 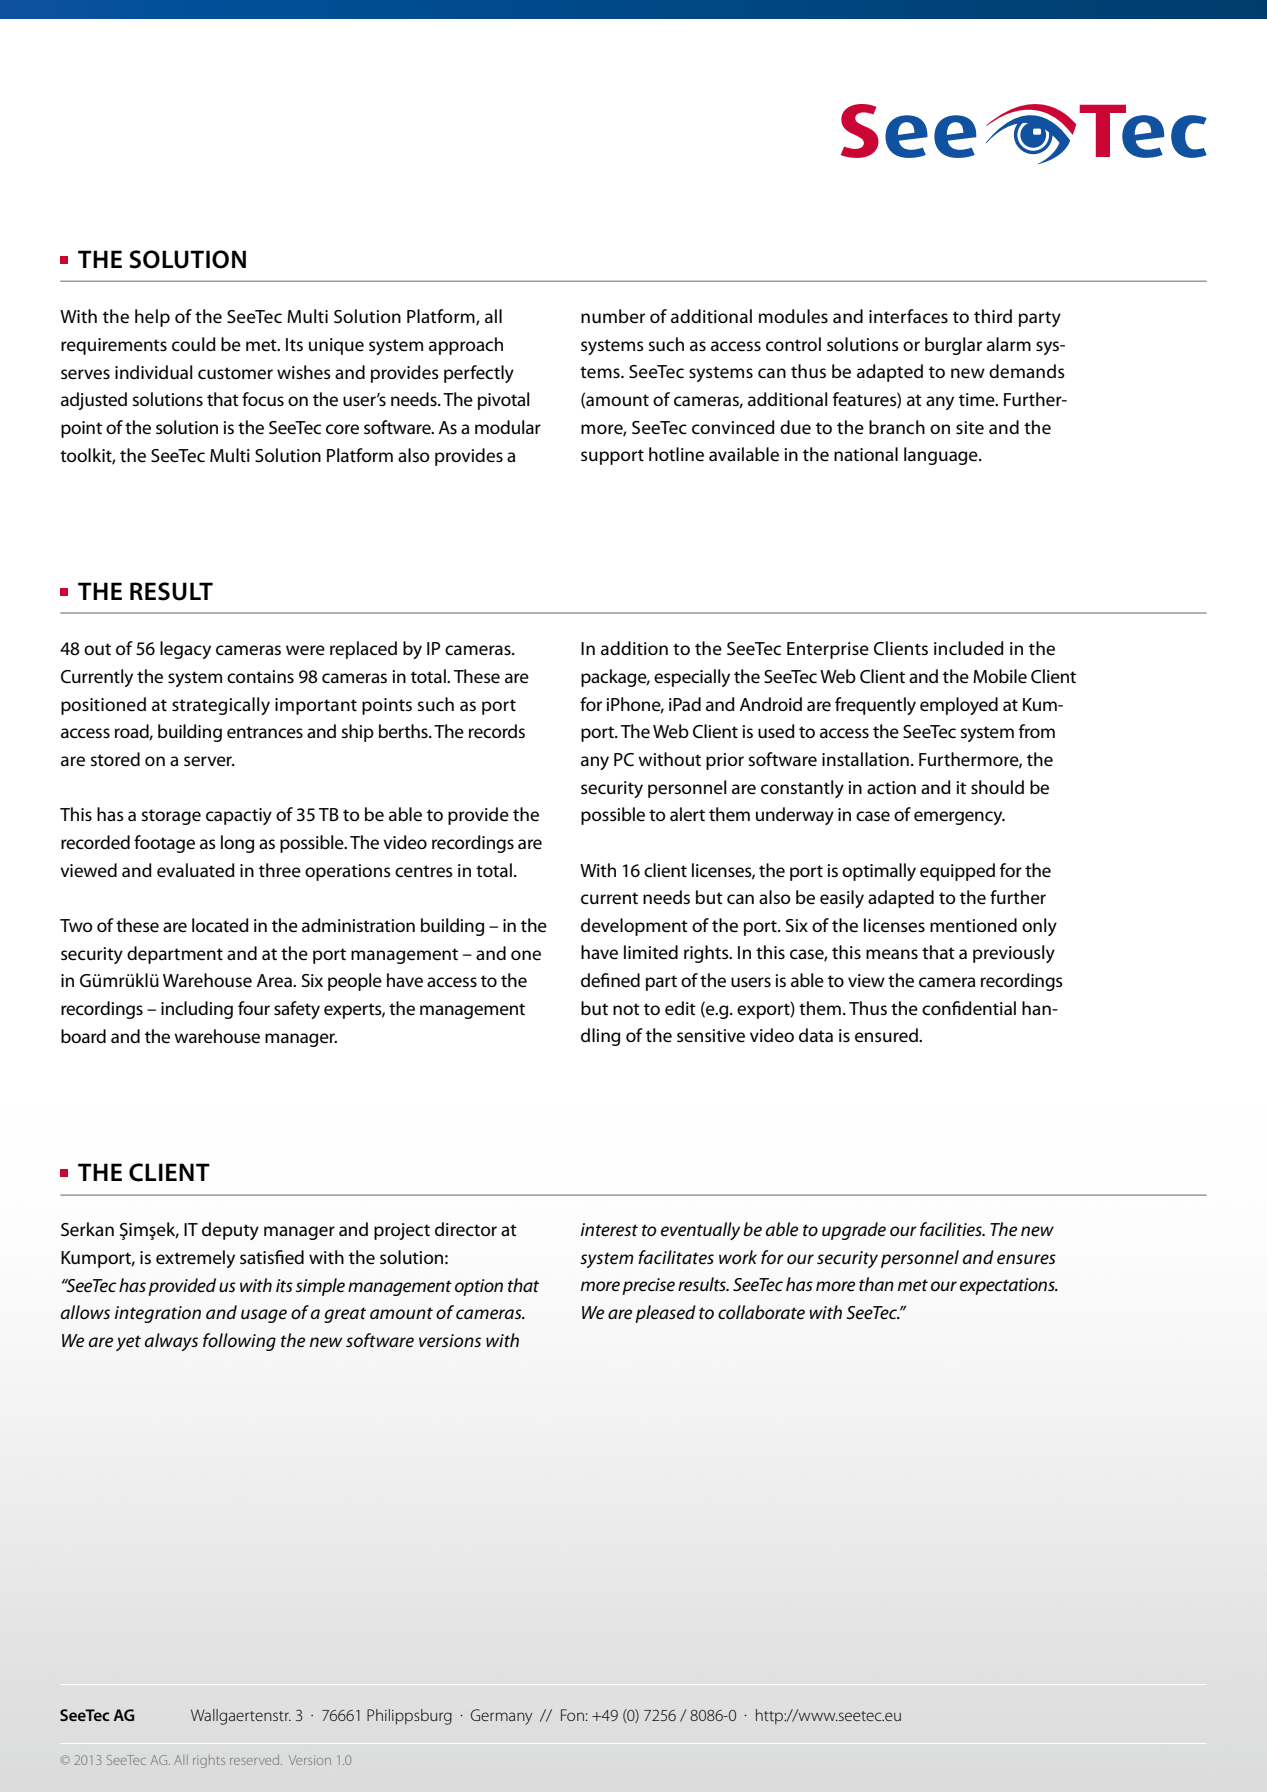 What do you see at coordinates (953, 346) in the screenshot?
I see `burglar` at bounding box center [953, 346].
